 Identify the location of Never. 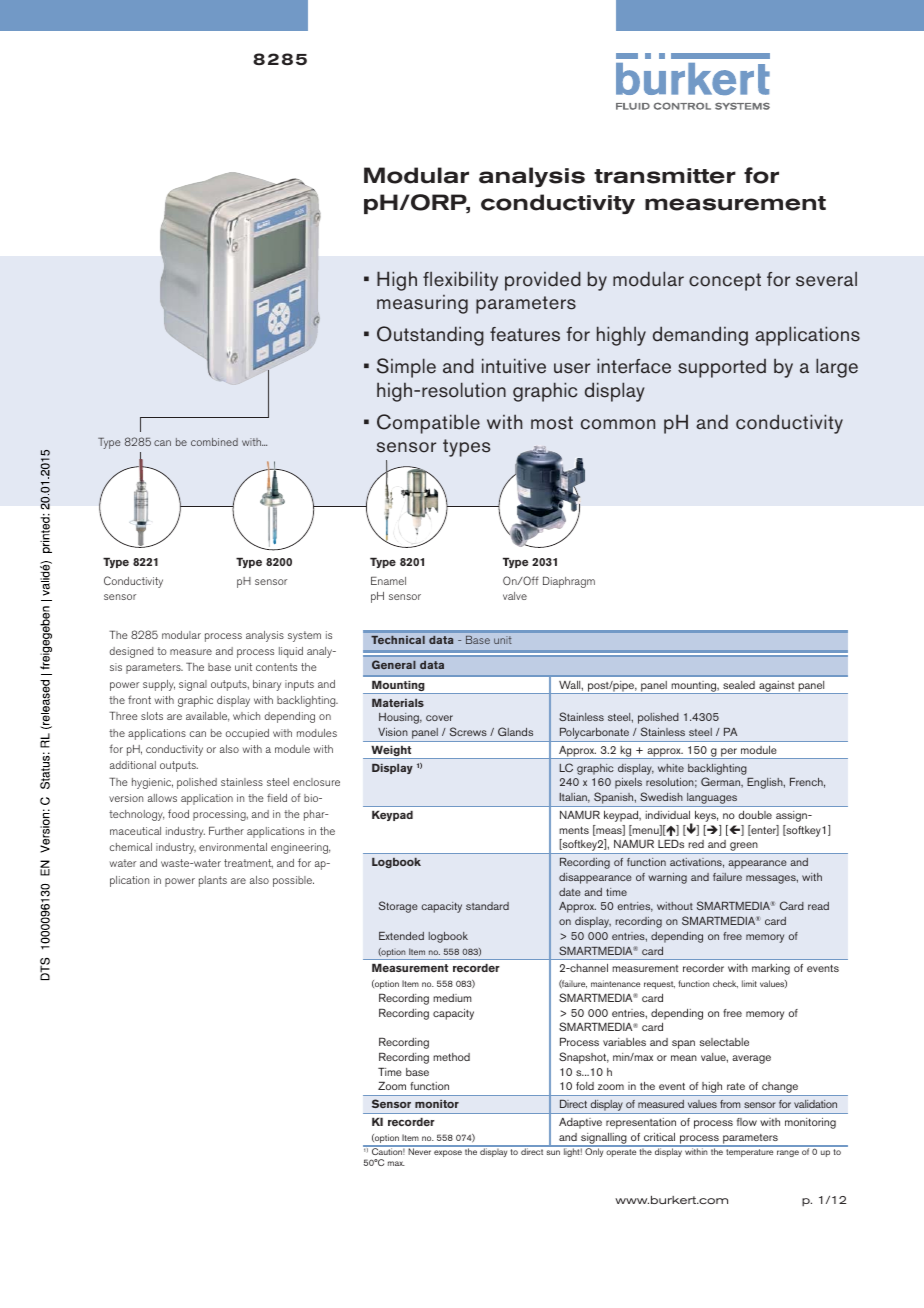
(419, 1150).
